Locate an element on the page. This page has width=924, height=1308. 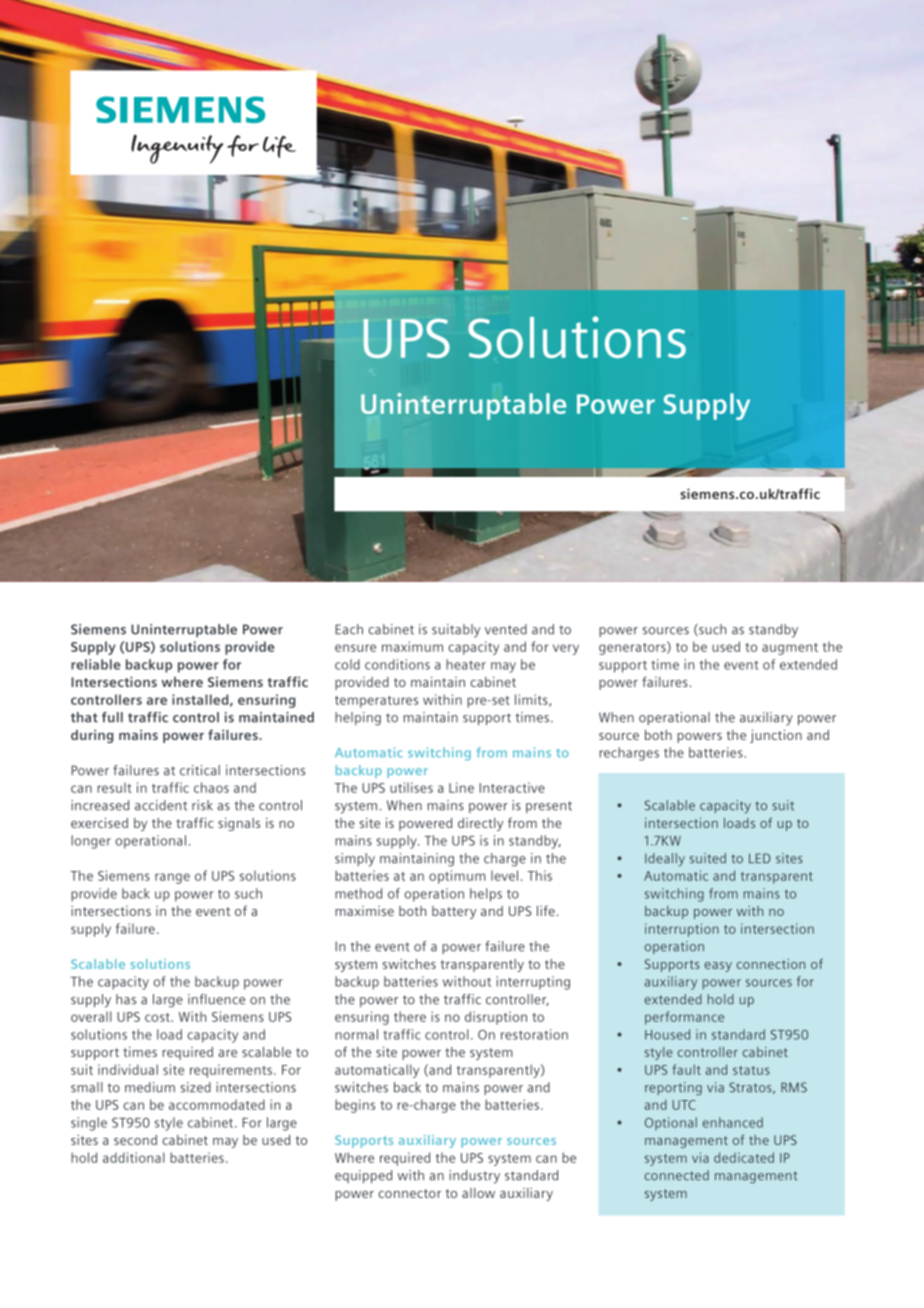
augment is located at coordinates (790, 649).
